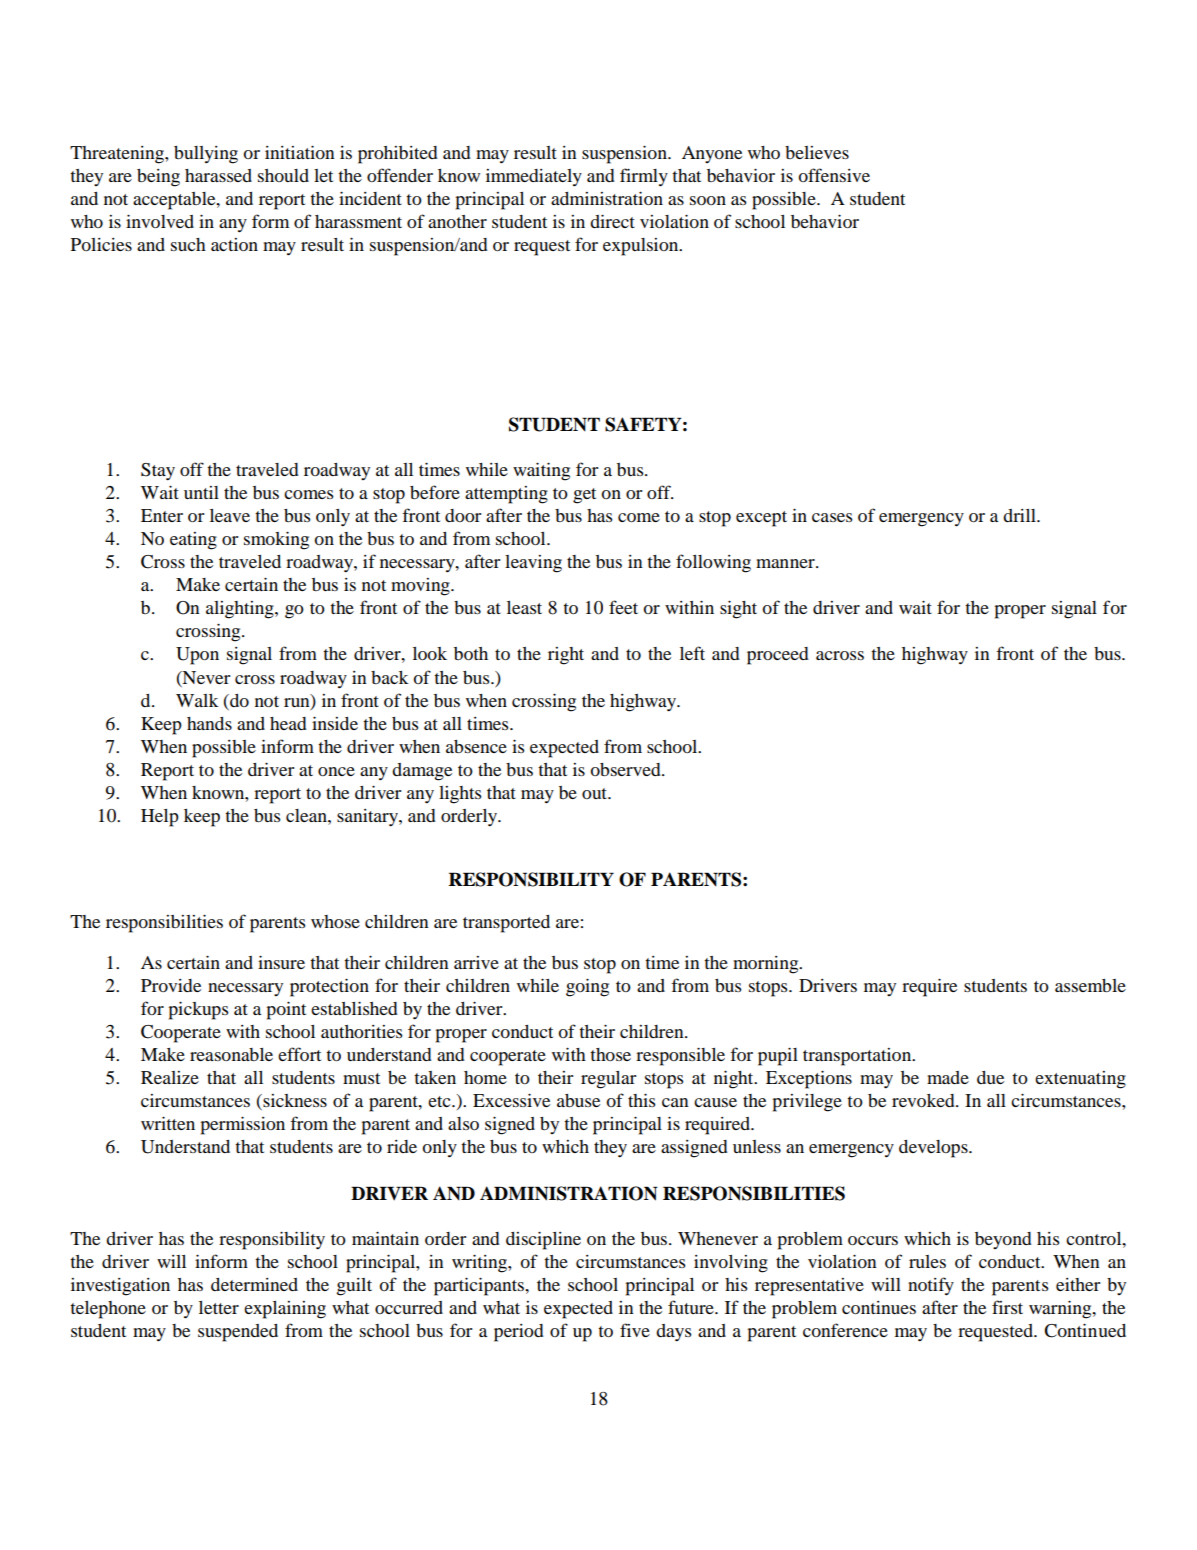 The width and height of the screenshot is (1197, 1550). I want to click on drill, so click(1020, 515).
